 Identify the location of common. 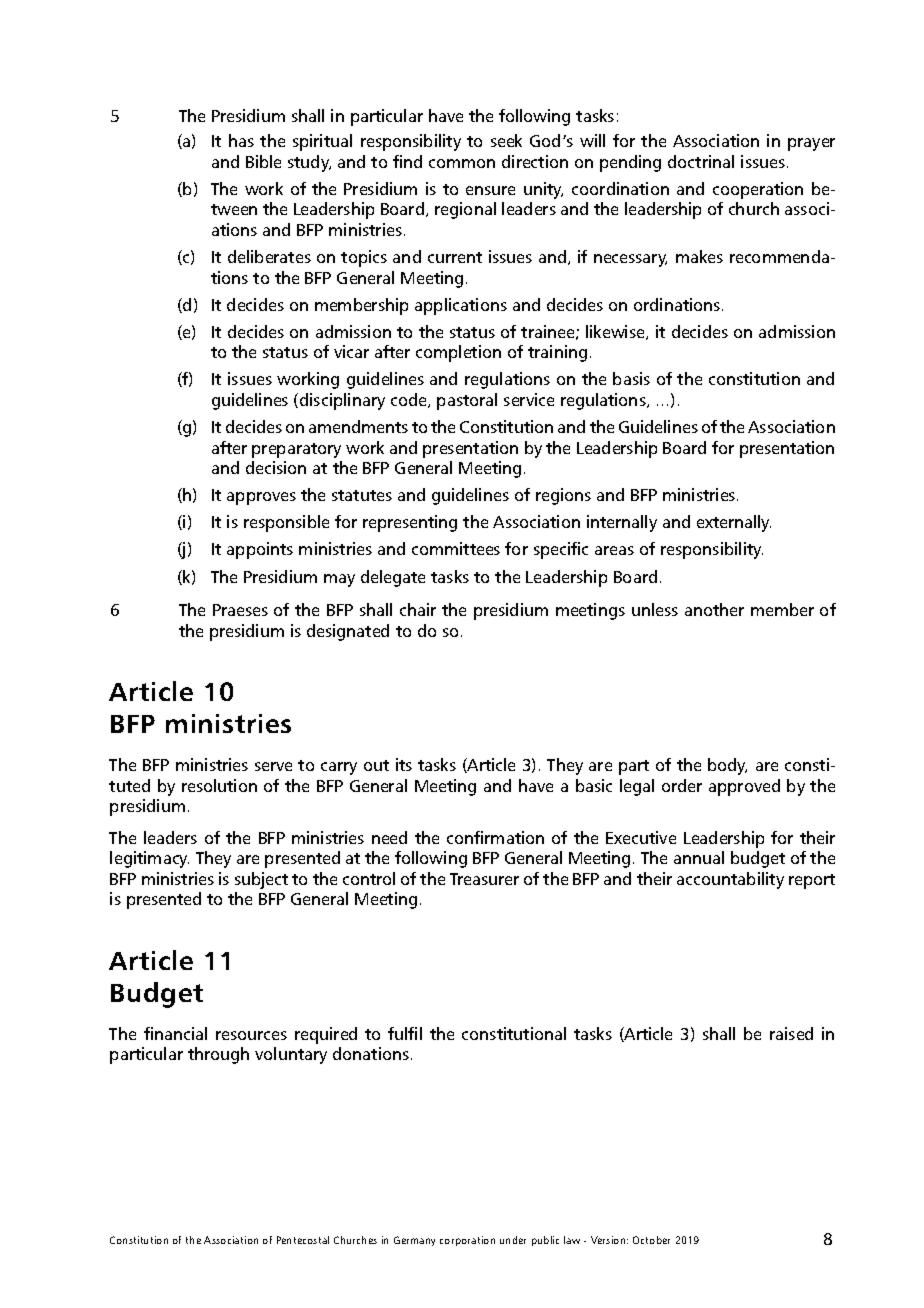
(462, 163).
